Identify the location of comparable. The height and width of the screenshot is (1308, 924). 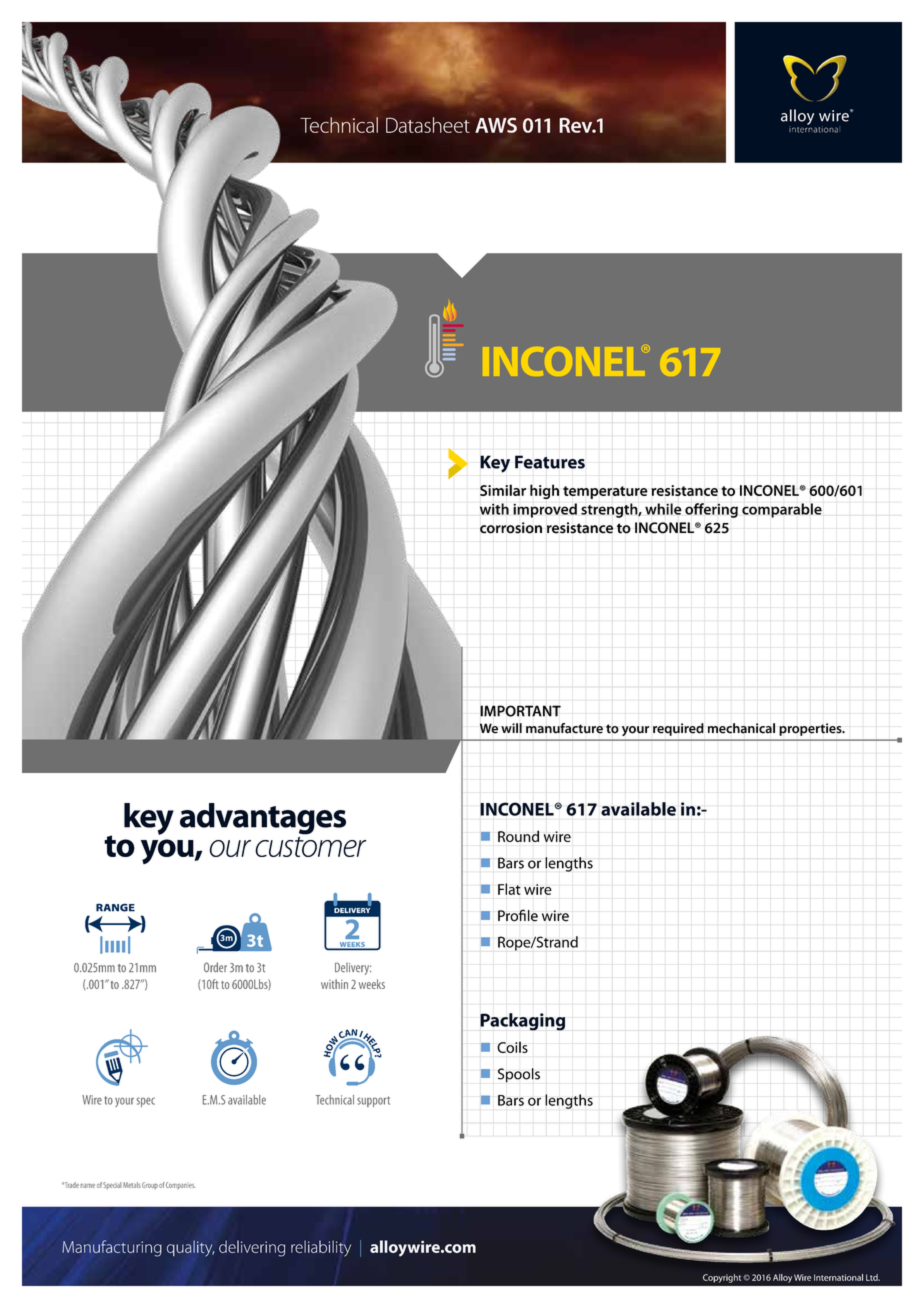
(782, 510).
